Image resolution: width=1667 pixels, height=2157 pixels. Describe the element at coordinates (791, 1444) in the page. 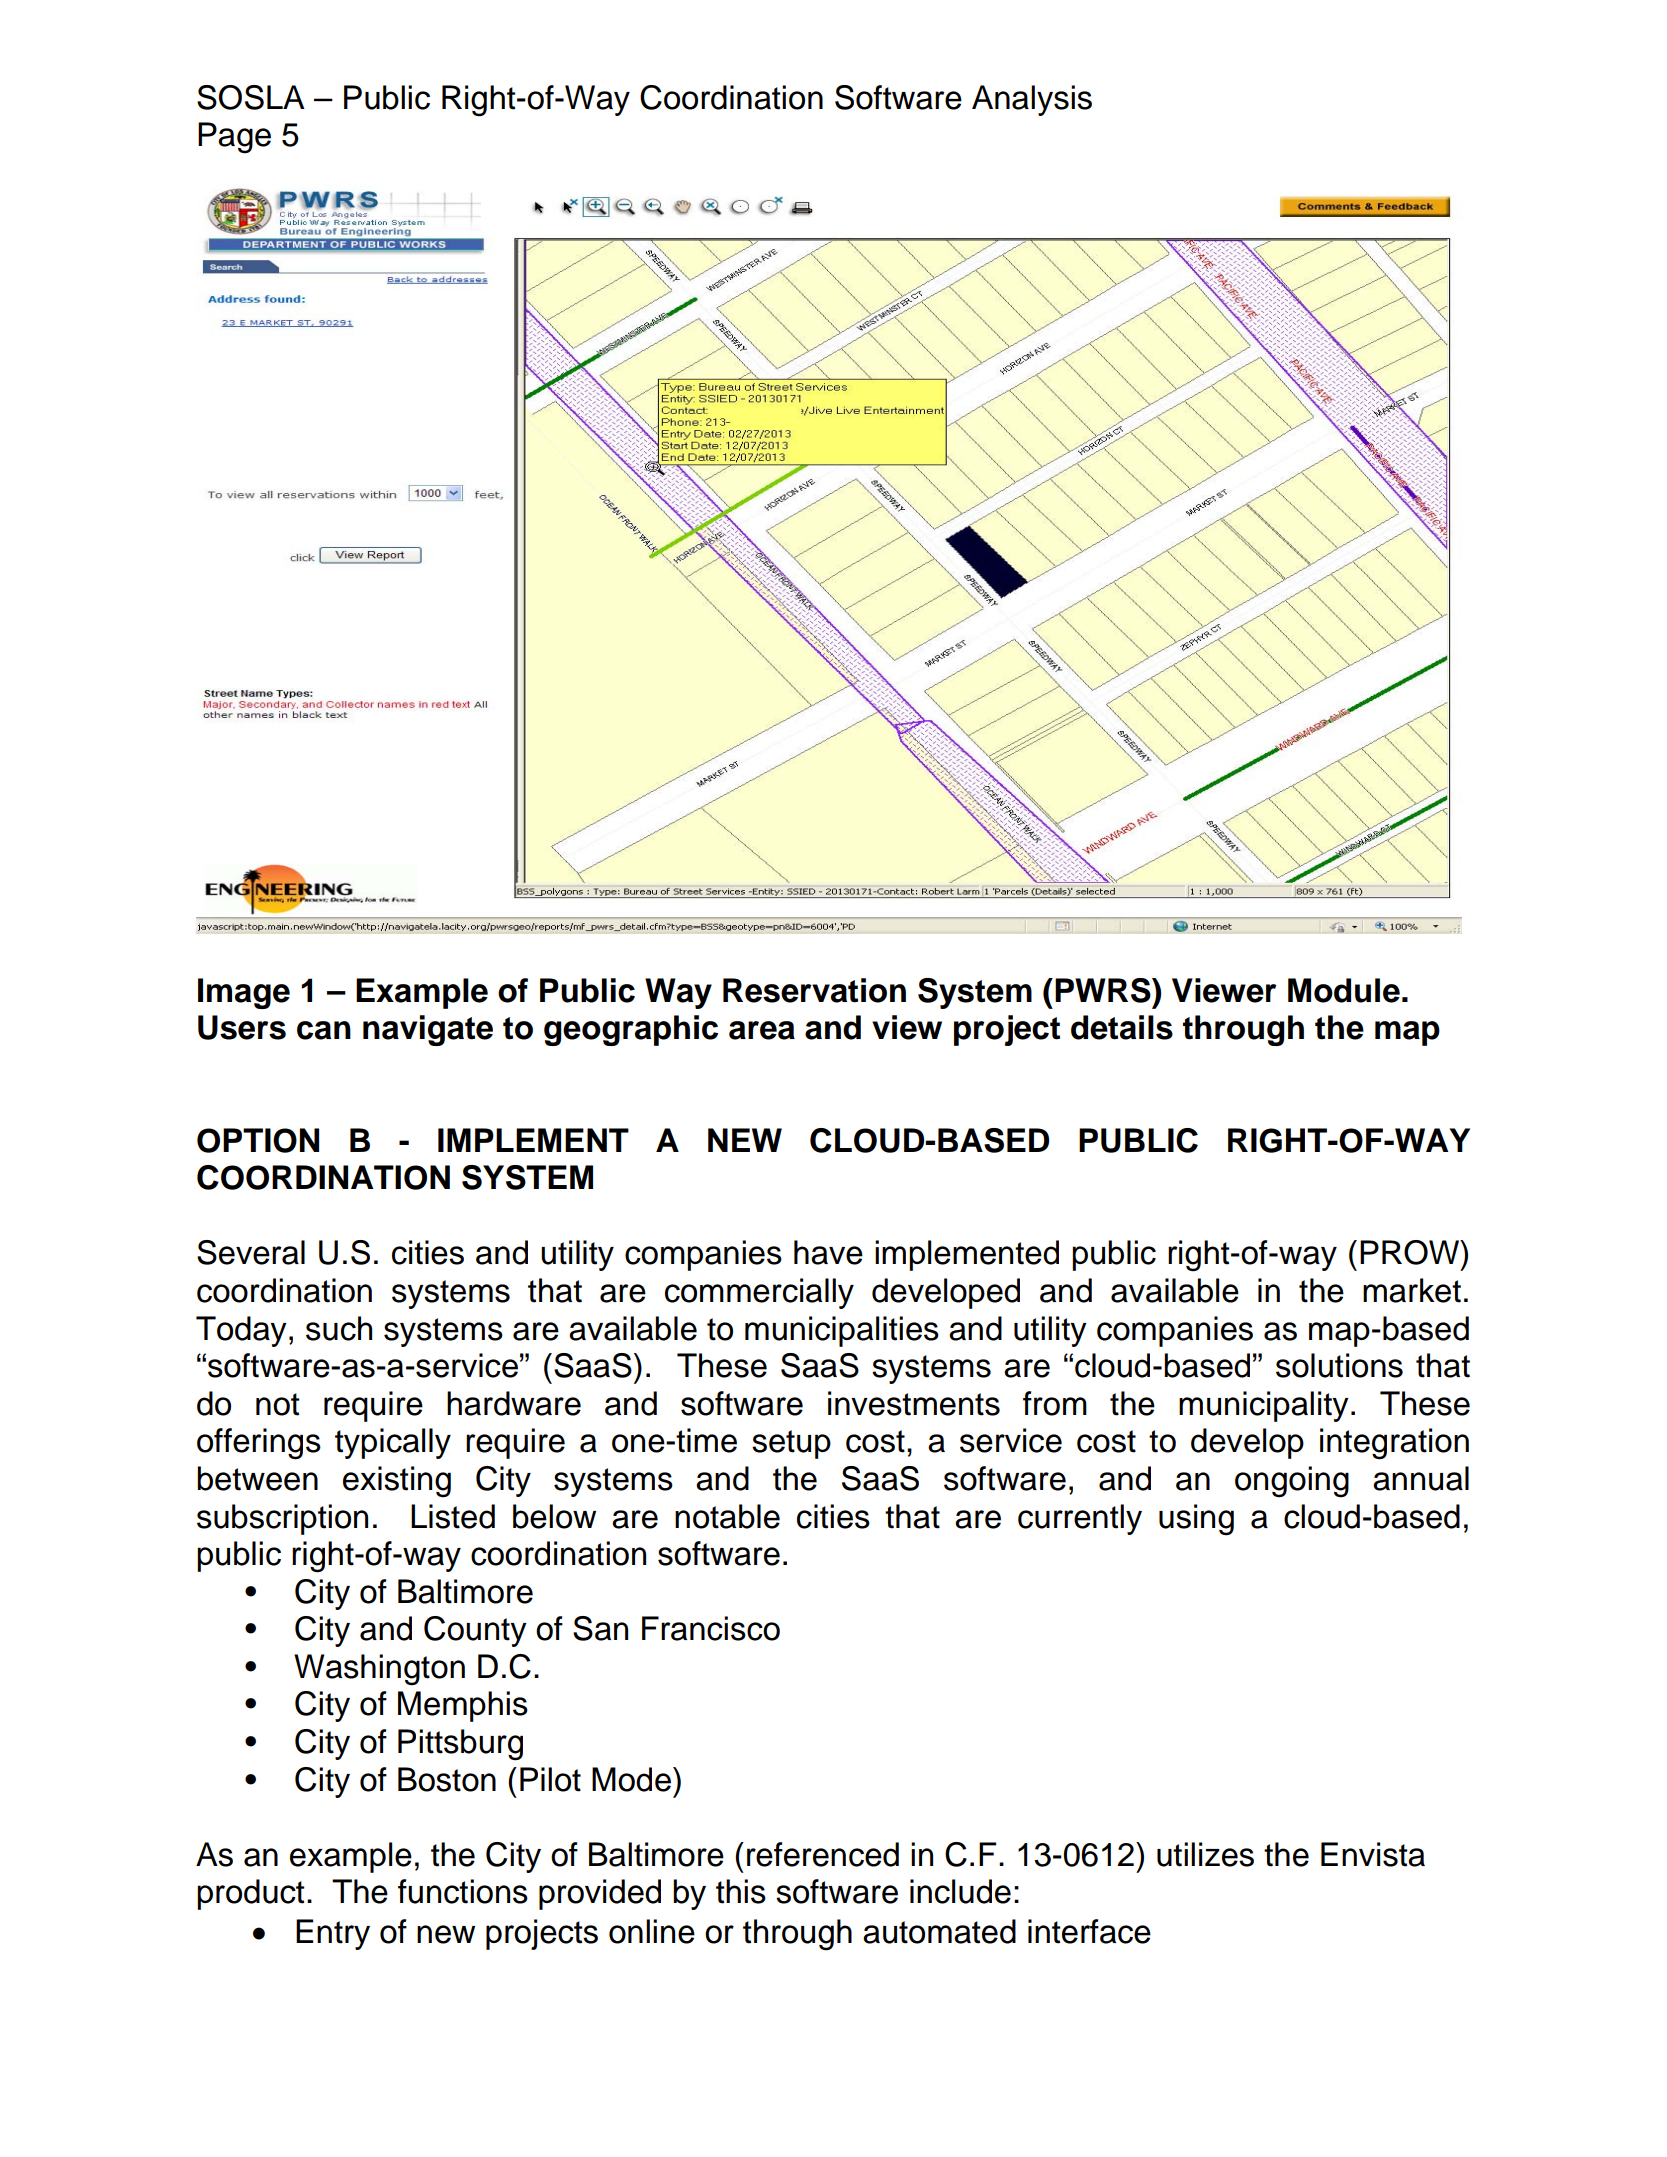

I see `setup` at that location.
